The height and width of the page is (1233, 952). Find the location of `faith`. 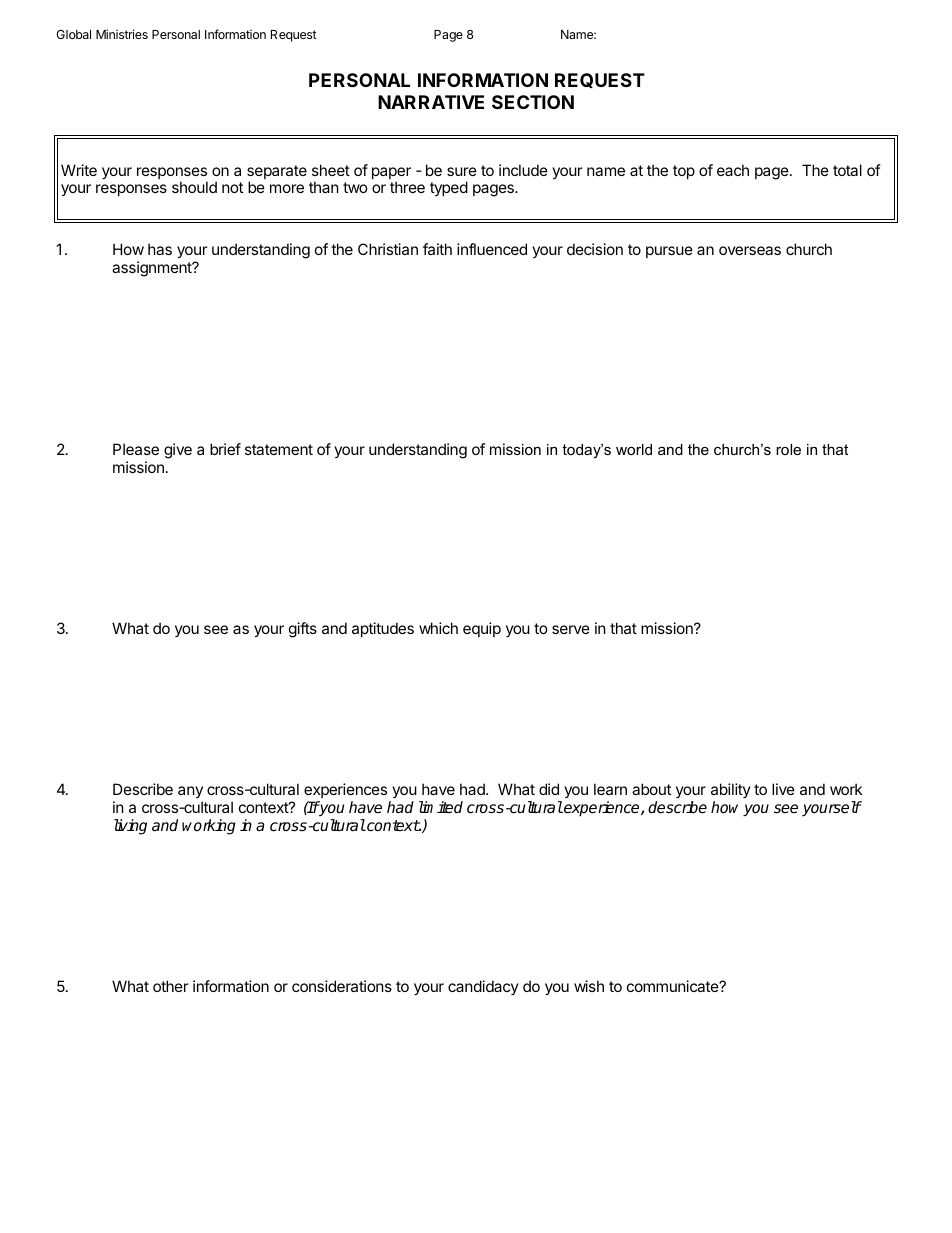

faith is located at coordinates (437, 249).
